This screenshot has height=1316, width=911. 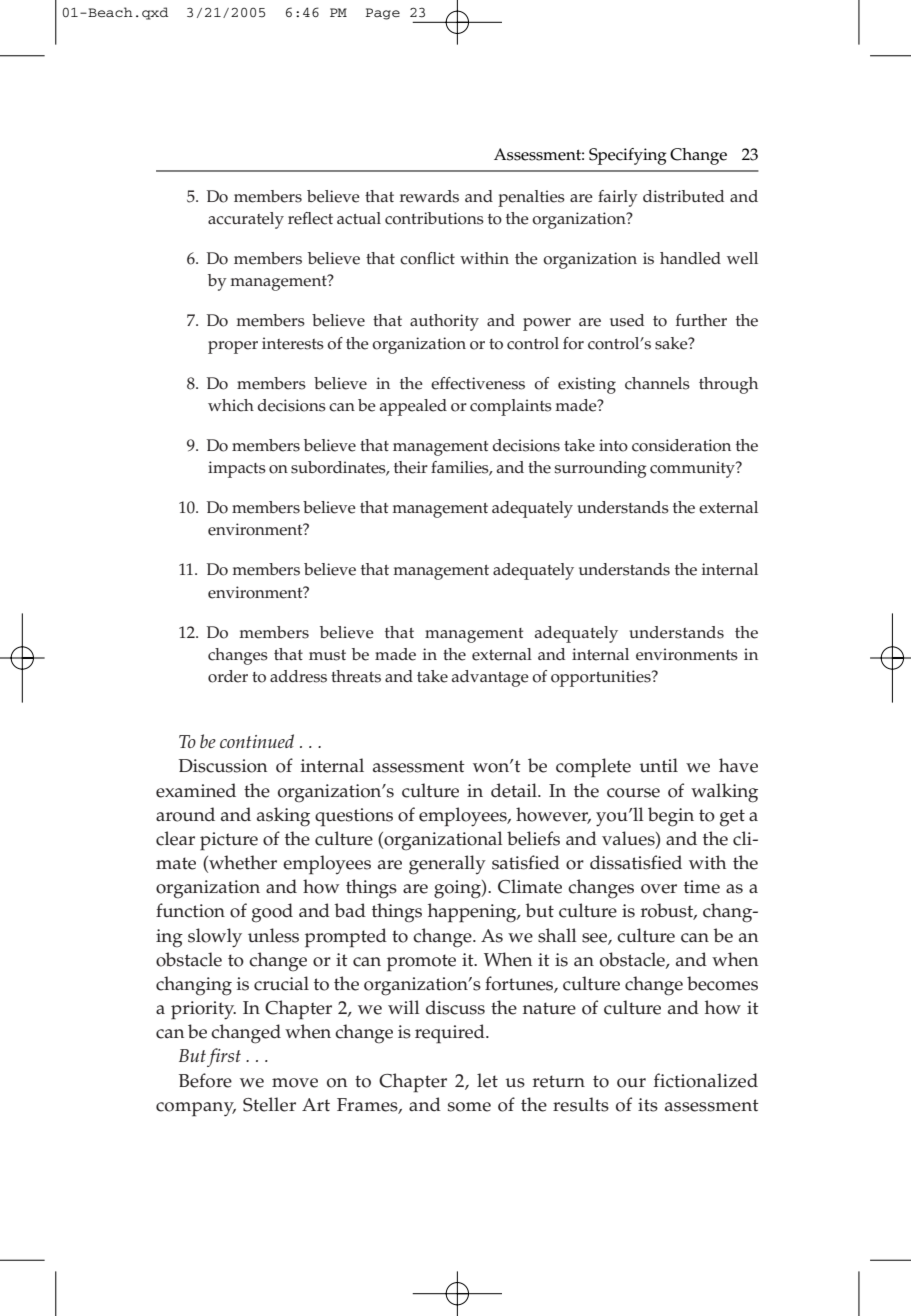 What do you see at coordinates (429, 196) in the screenshot?
I see `rewards` at bounding box center [429, 196].
